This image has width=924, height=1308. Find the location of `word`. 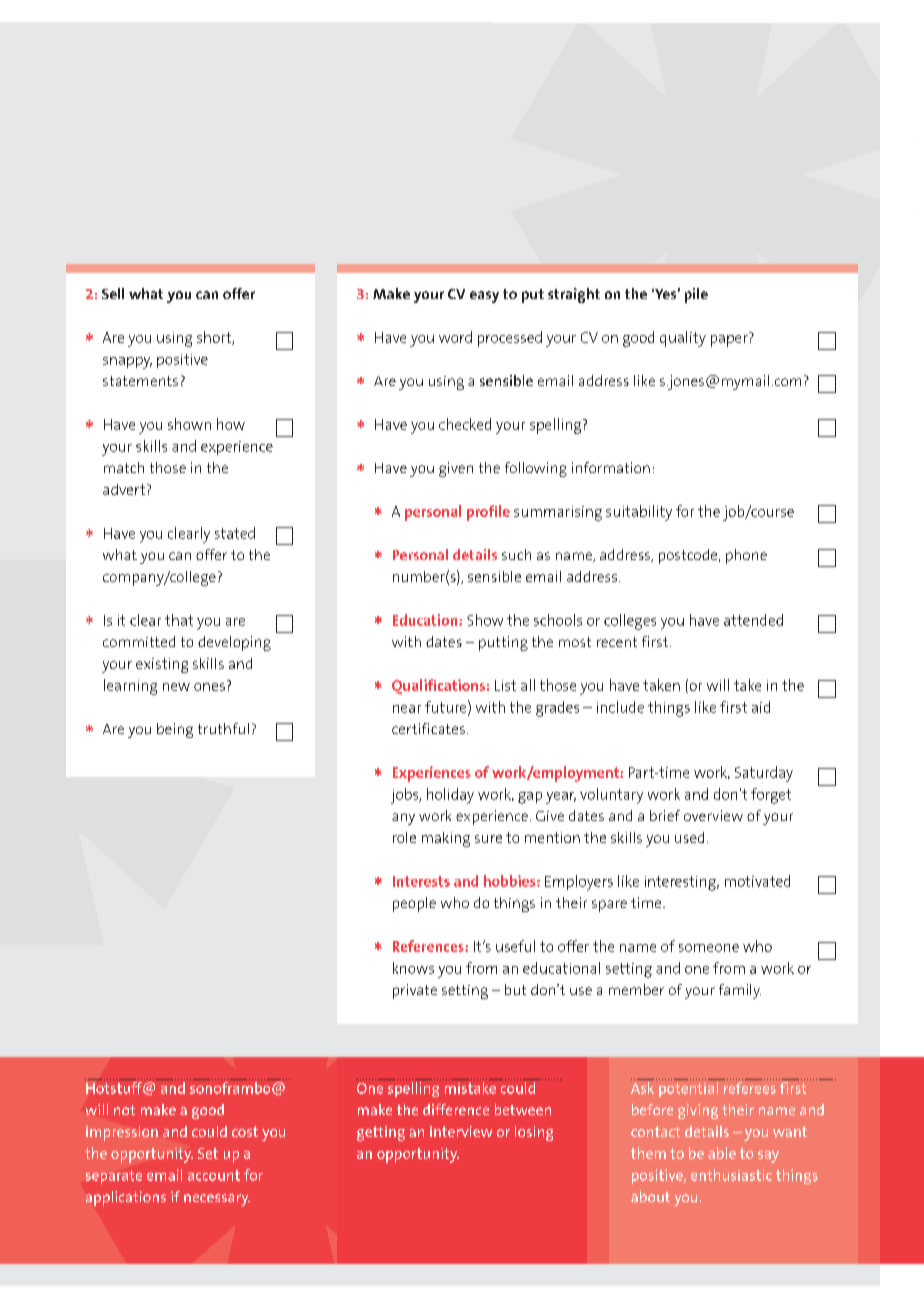

word is located at coordinates (455, 337).
